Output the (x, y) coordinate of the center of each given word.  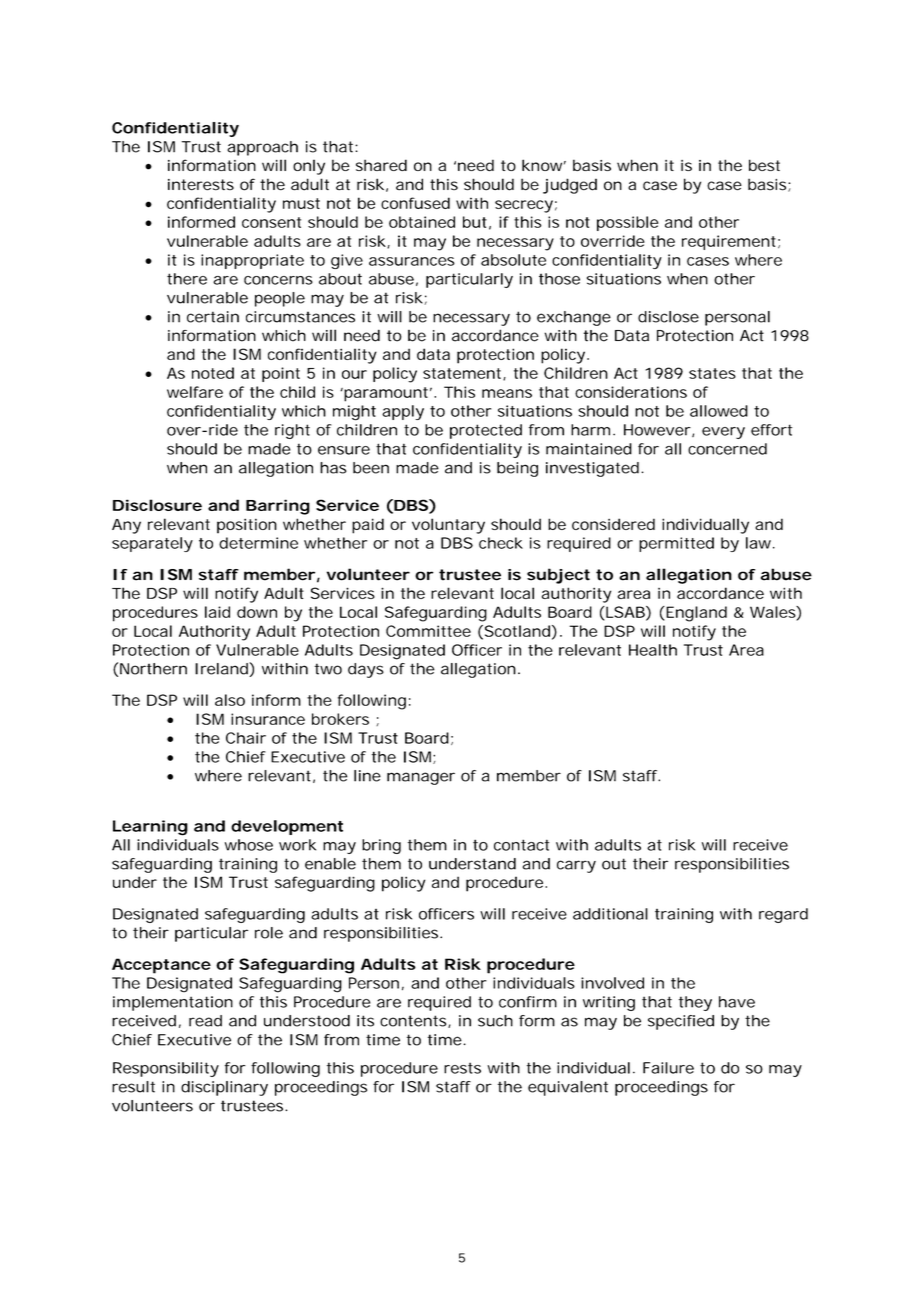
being (517, 469)
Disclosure (157, 505)
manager (421, 778)
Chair (246, 738)
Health (653, 650)
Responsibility (166, 1069)
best (764, 165)
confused (415, 203)
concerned (727, 449)
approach (262, 148)
